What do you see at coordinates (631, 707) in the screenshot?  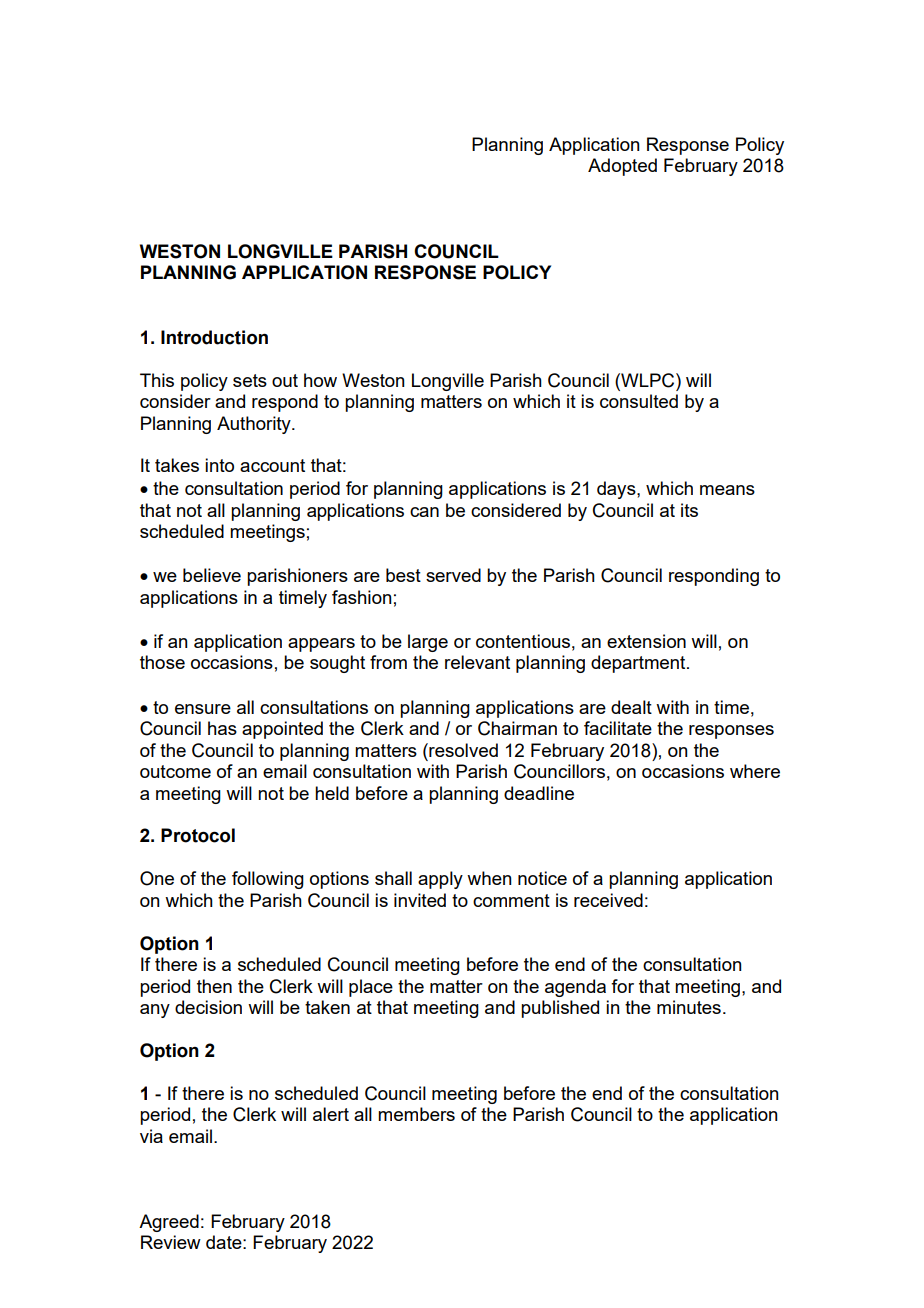 I see `dealt` at bounding box center [631, 707].
